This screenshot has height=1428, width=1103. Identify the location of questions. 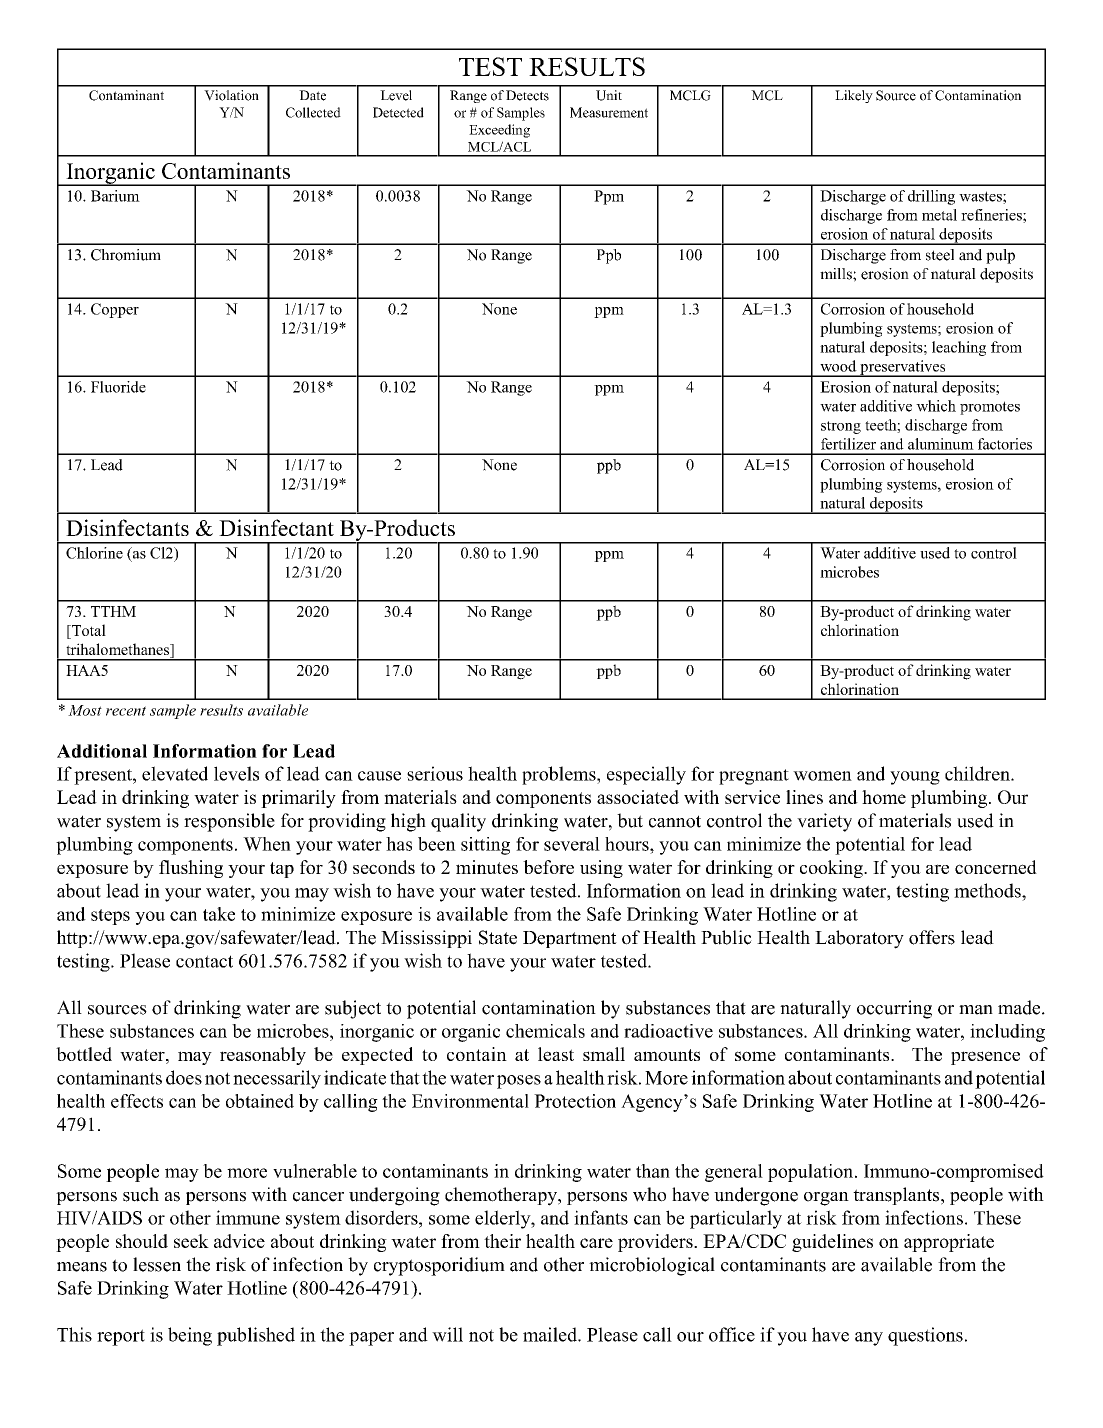
(925, 1336).
